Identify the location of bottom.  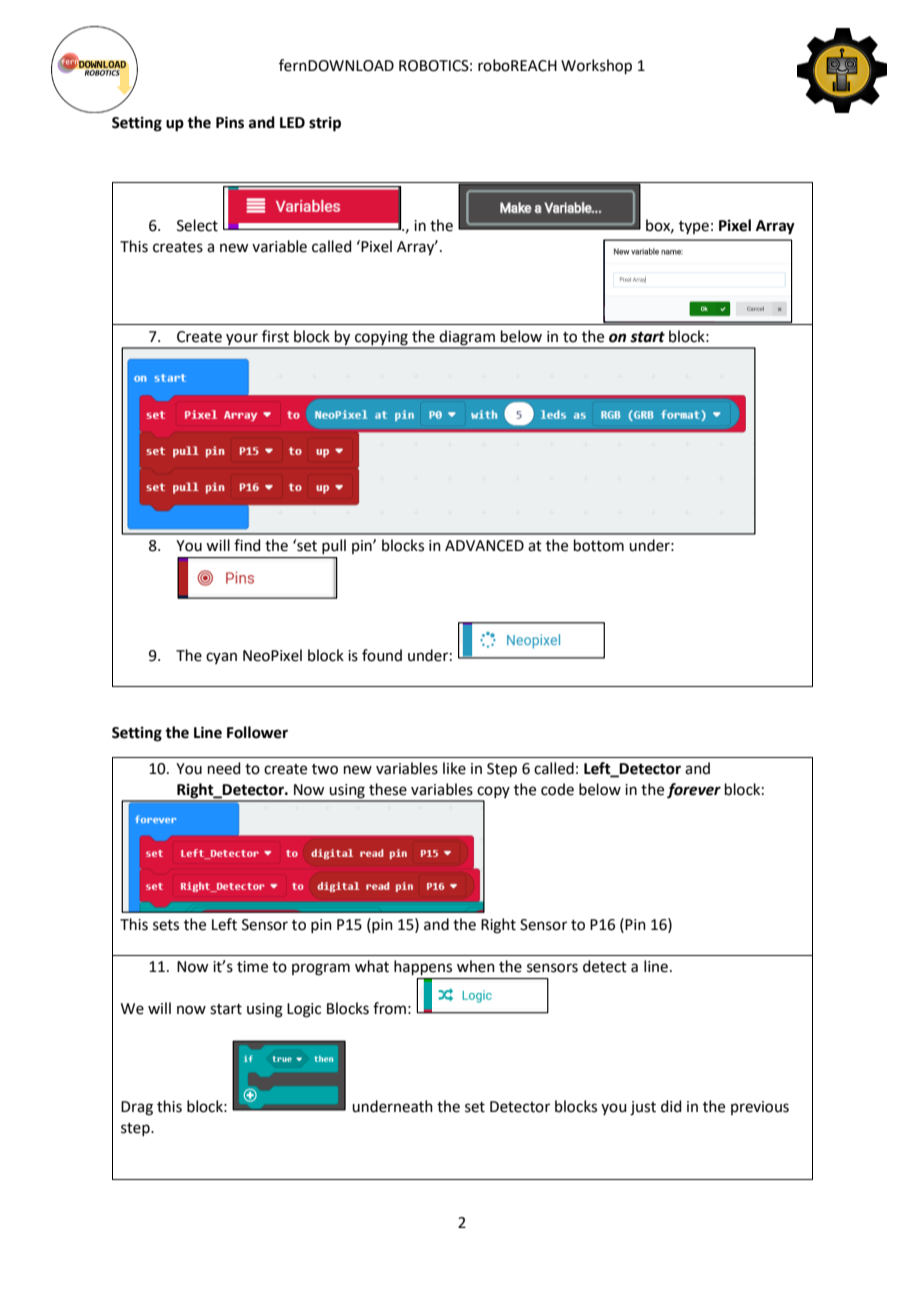
(599, 545).
